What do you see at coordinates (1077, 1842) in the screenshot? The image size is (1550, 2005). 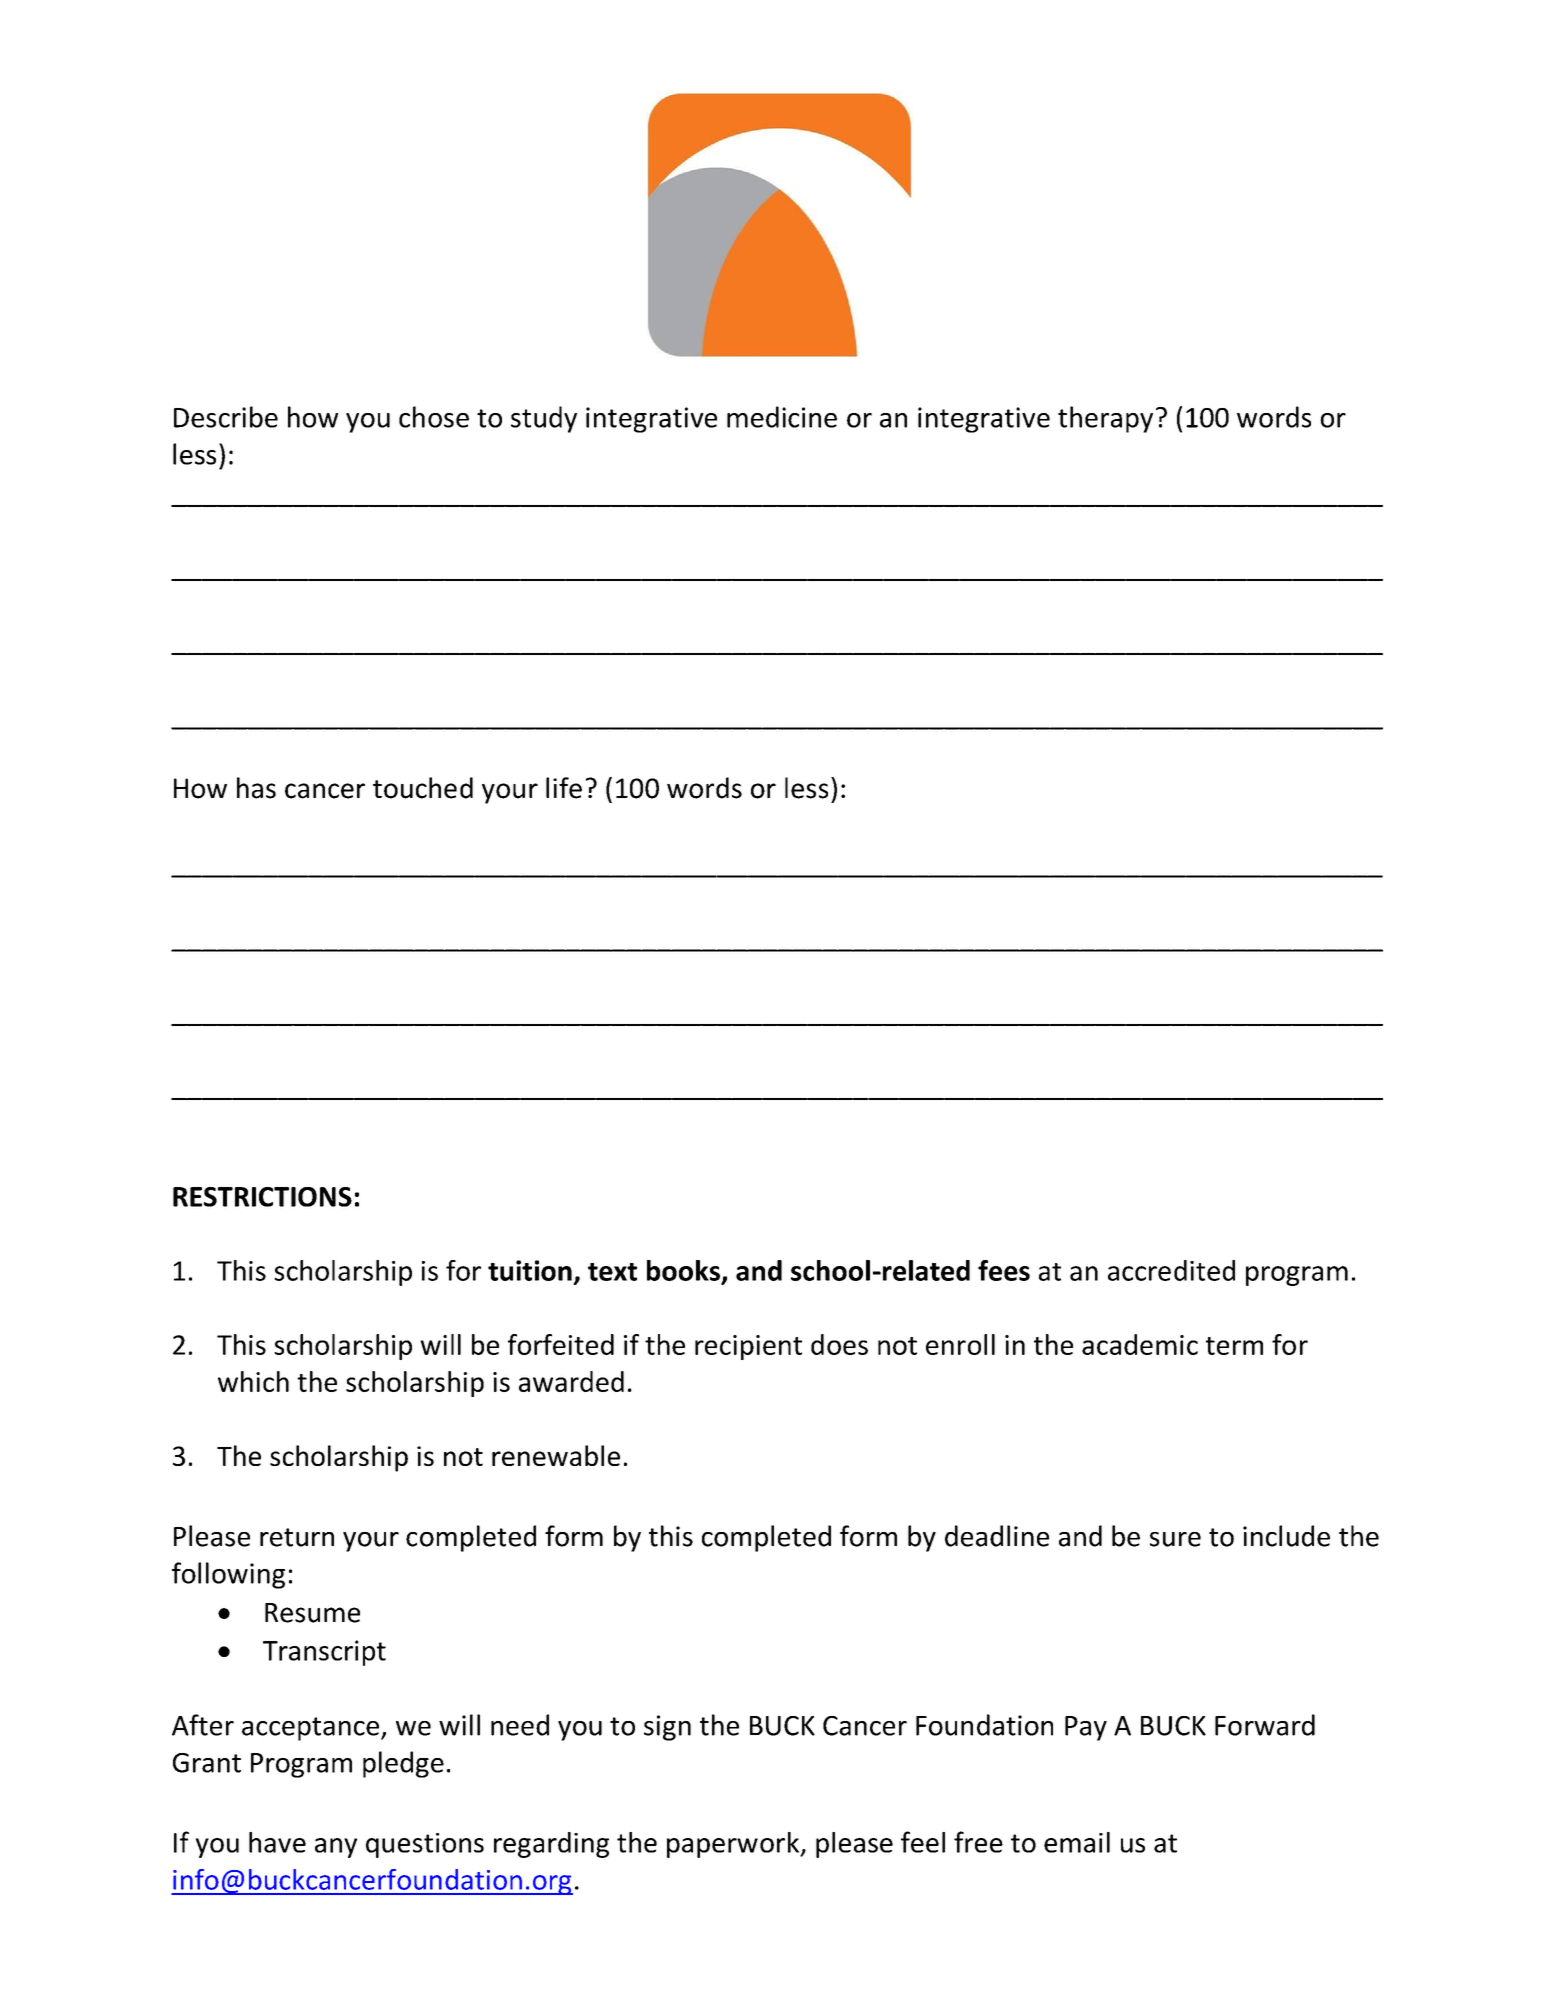 I see `email` at bounding box center [1077, 1842].
